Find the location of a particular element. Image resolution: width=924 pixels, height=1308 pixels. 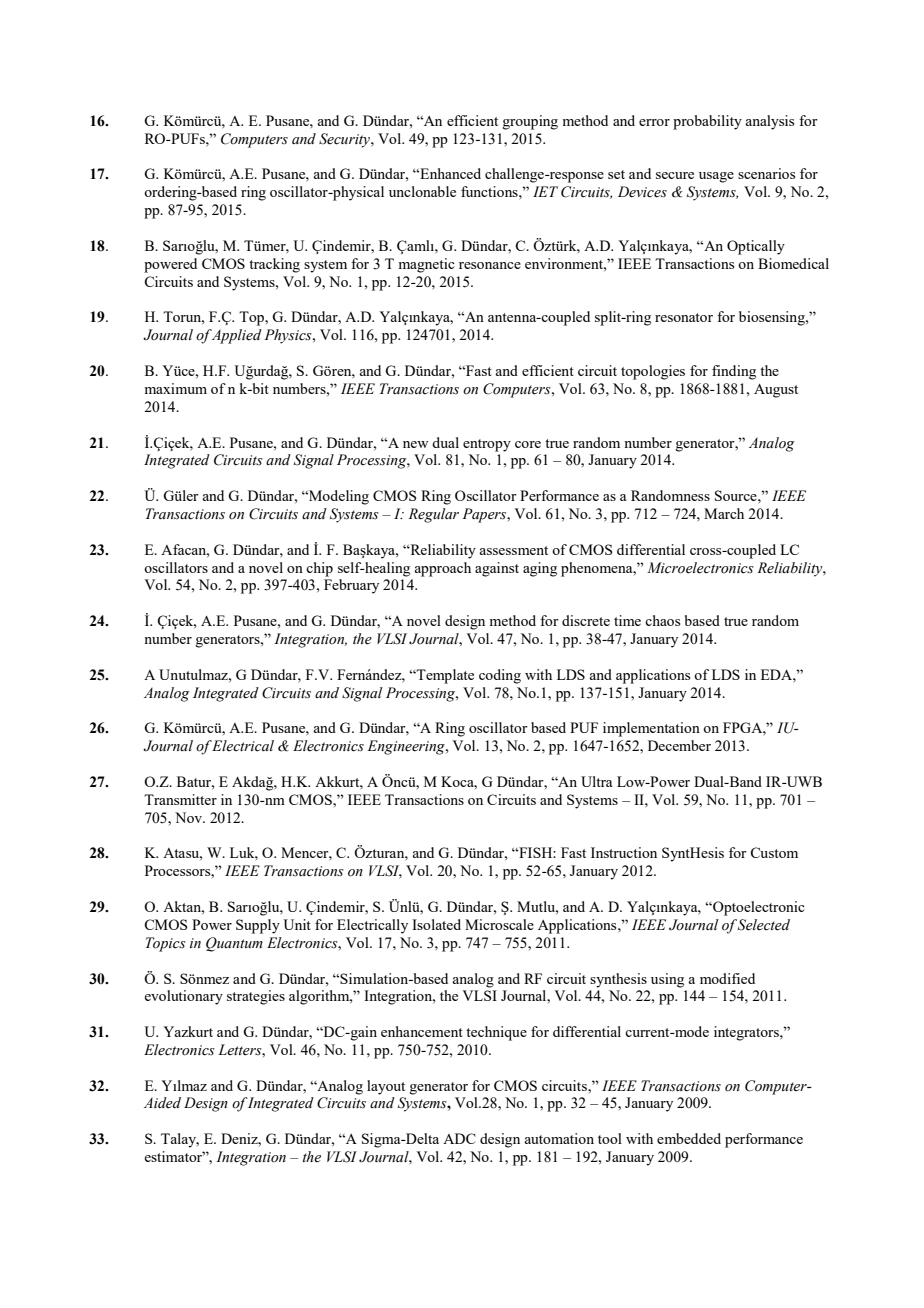

Microscale is located at coordinates (499, 924).
